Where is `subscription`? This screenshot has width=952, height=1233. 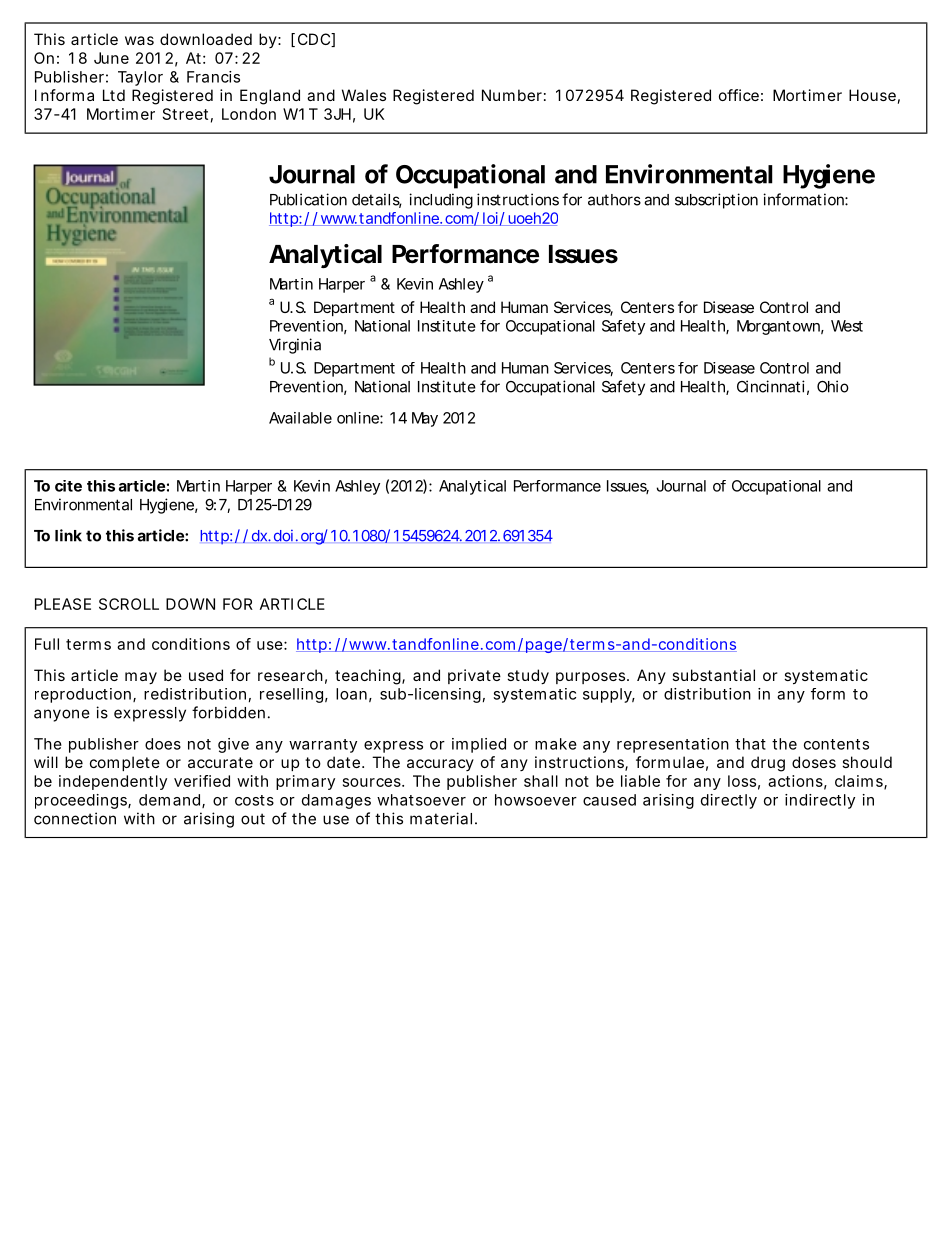
subscription is located at coordinates (716, 201).
